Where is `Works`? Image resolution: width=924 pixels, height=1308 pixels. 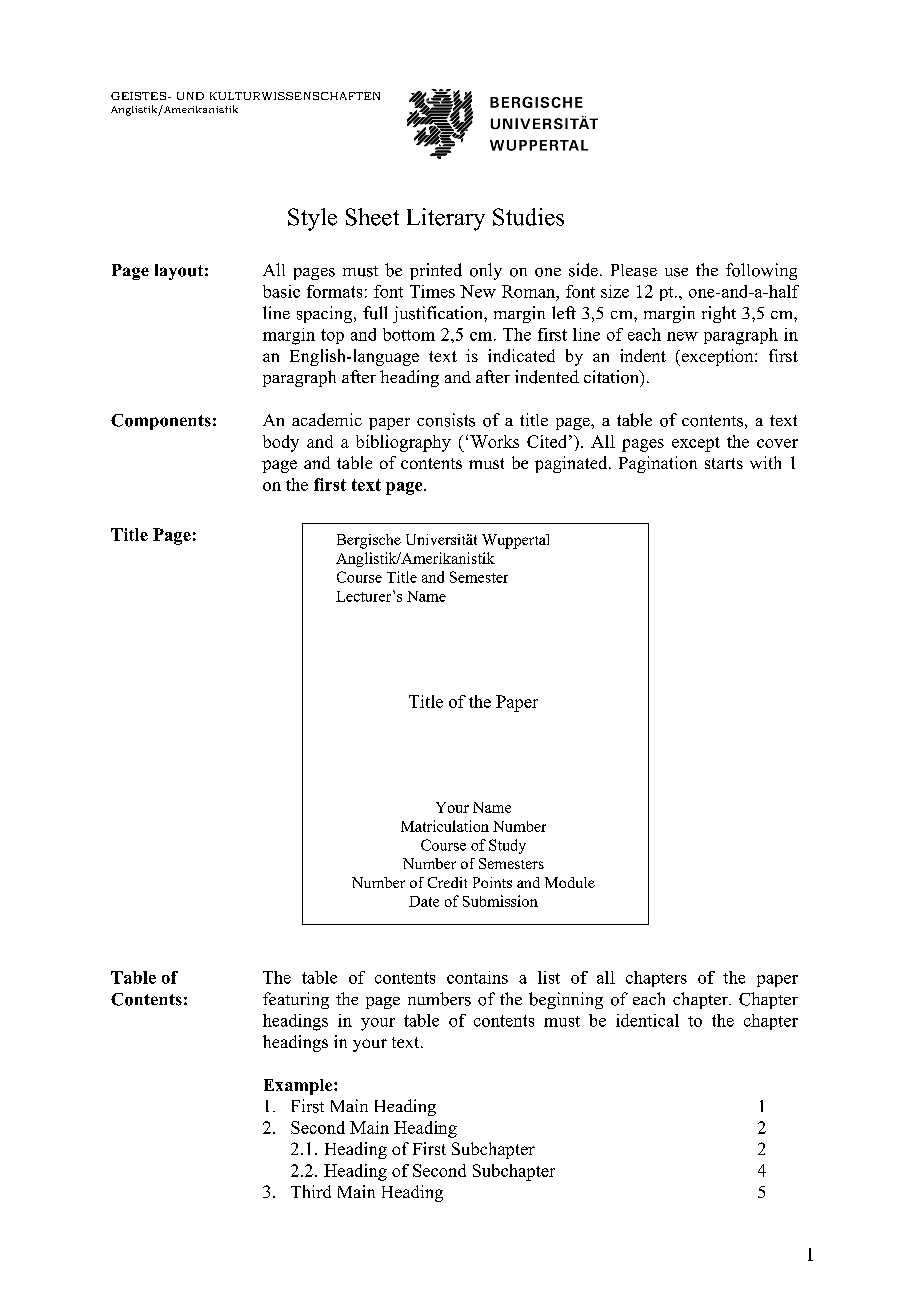 Works is located at coordinates (494, 441).
